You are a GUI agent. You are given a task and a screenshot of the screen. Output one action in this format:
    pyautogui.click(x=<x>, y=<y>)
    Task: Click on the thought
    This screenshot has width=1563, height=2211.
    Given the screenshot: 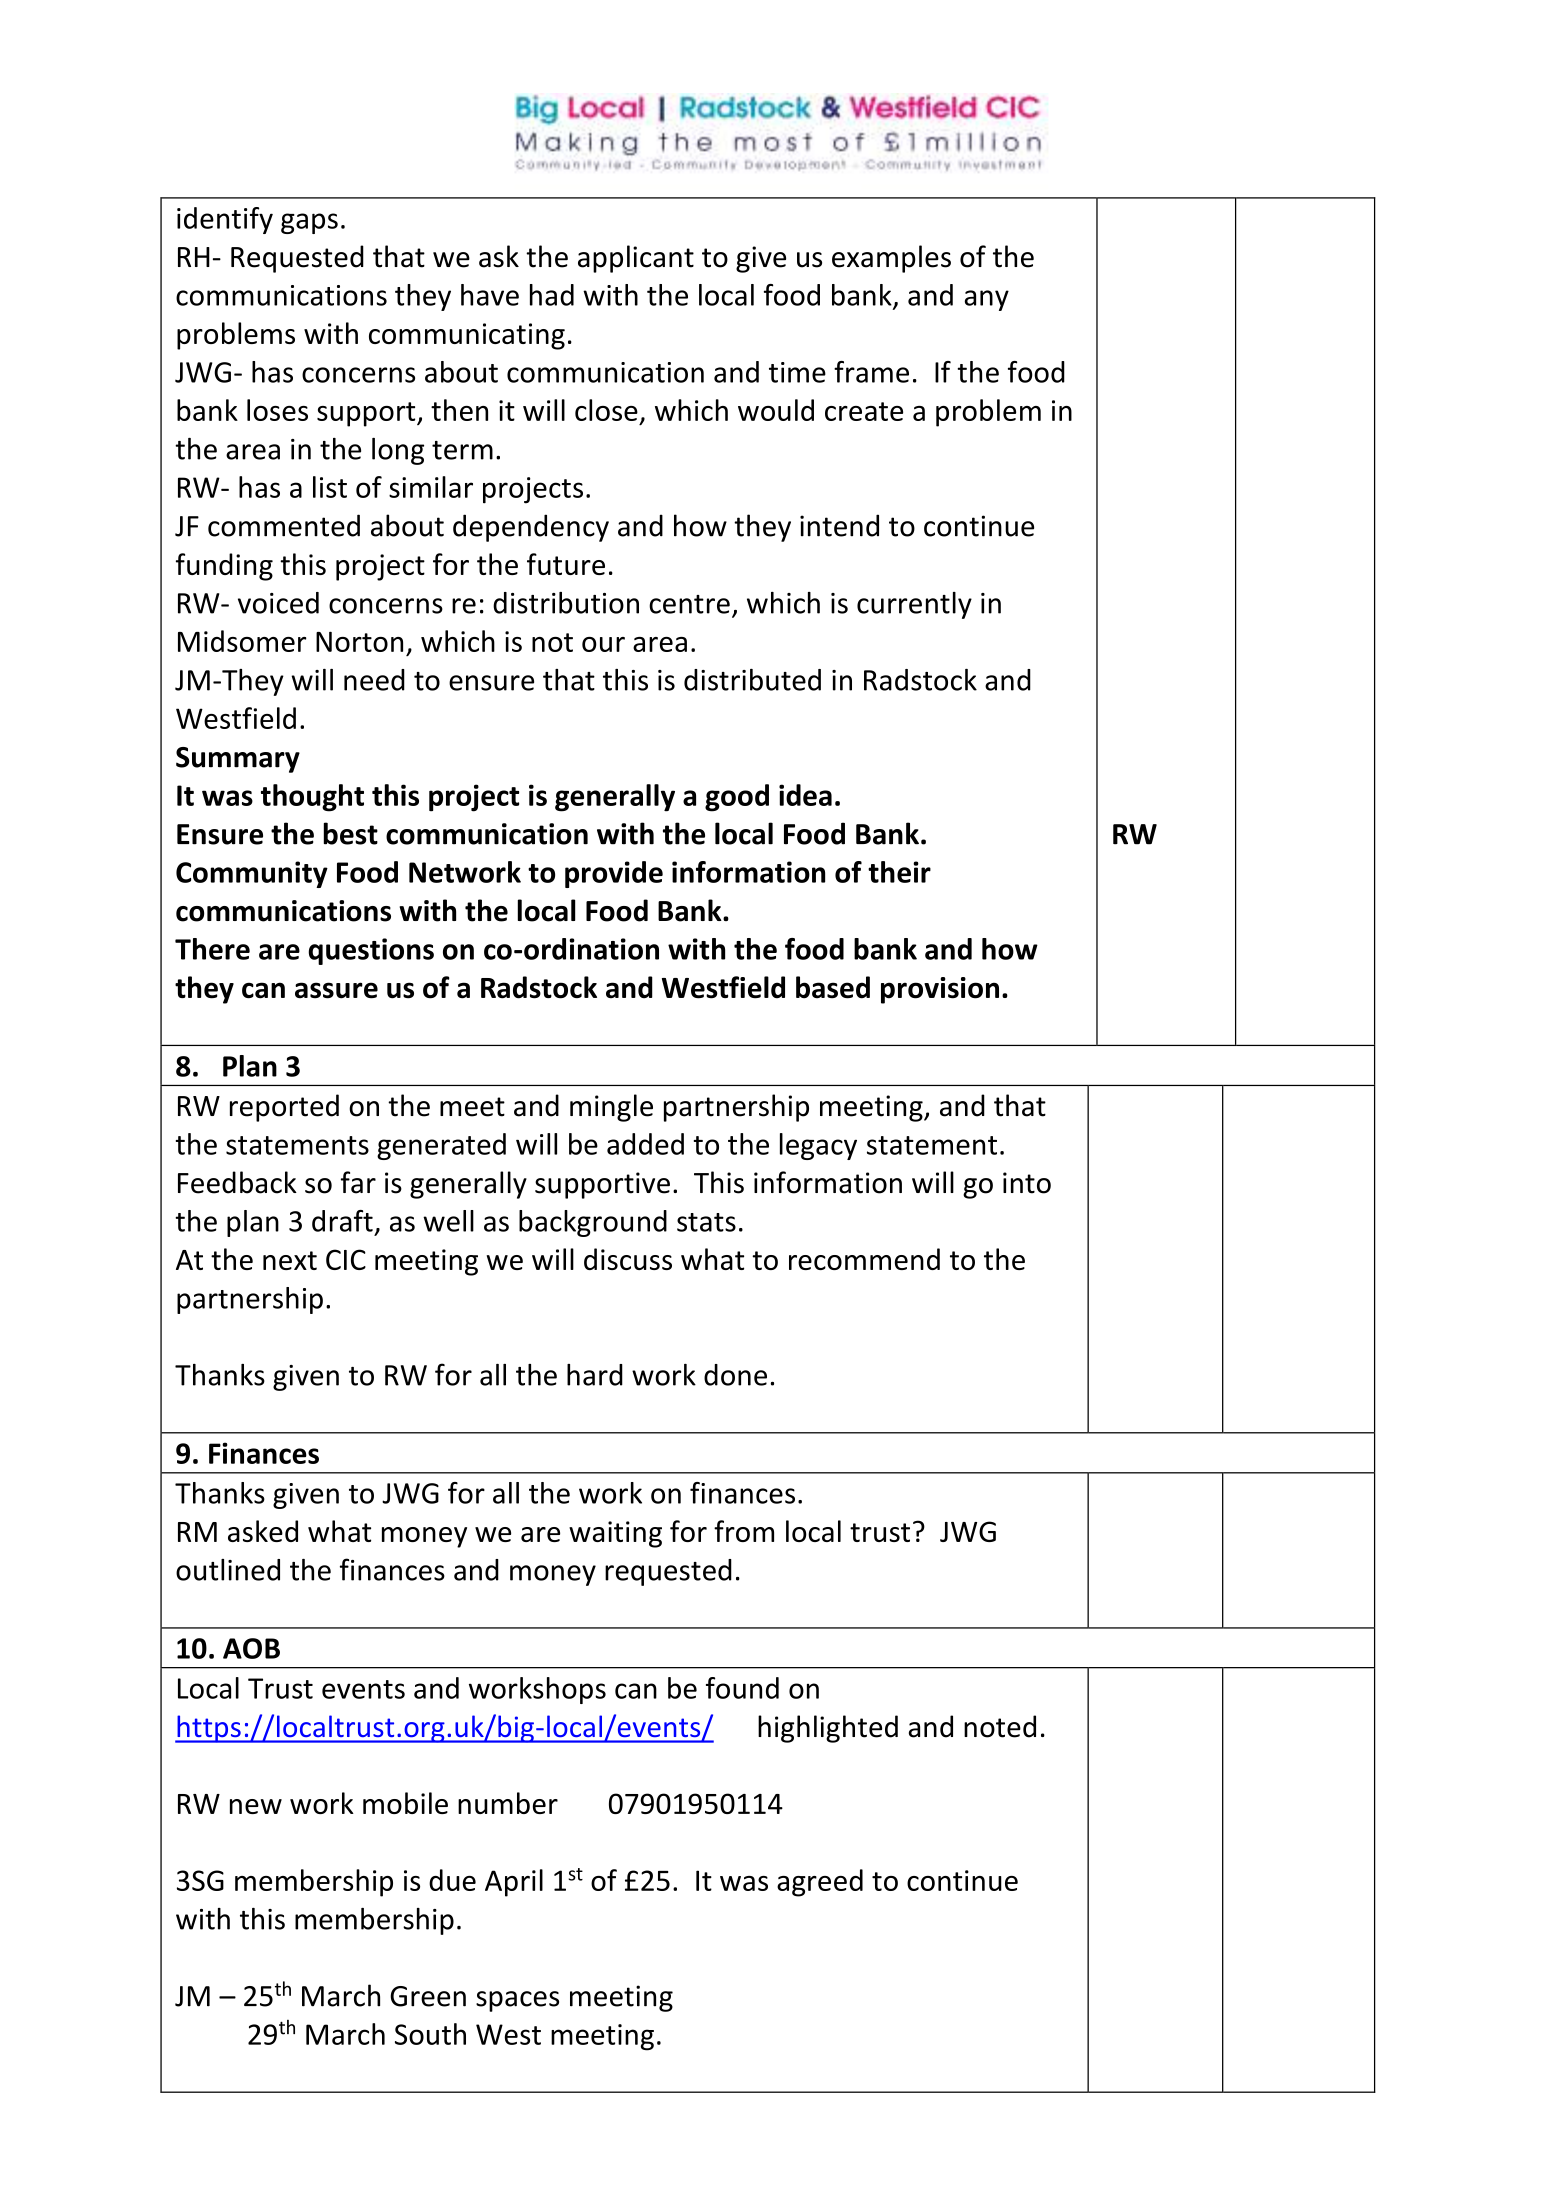 What is the action you would take?
    pyautogui.click(x=312, y=798)
